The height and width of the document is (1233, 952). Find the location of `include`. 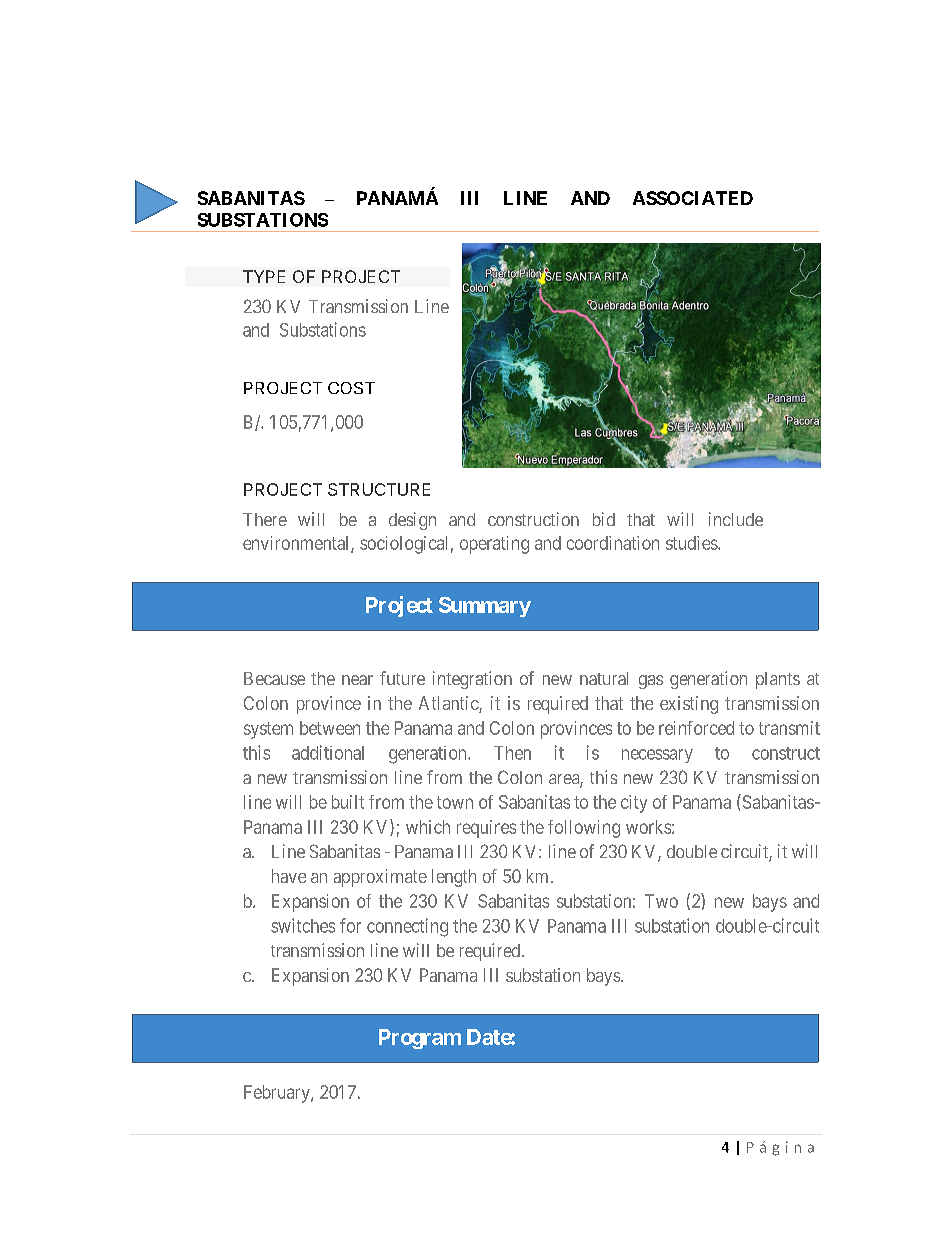

include is located at coordinates (736, 519).
